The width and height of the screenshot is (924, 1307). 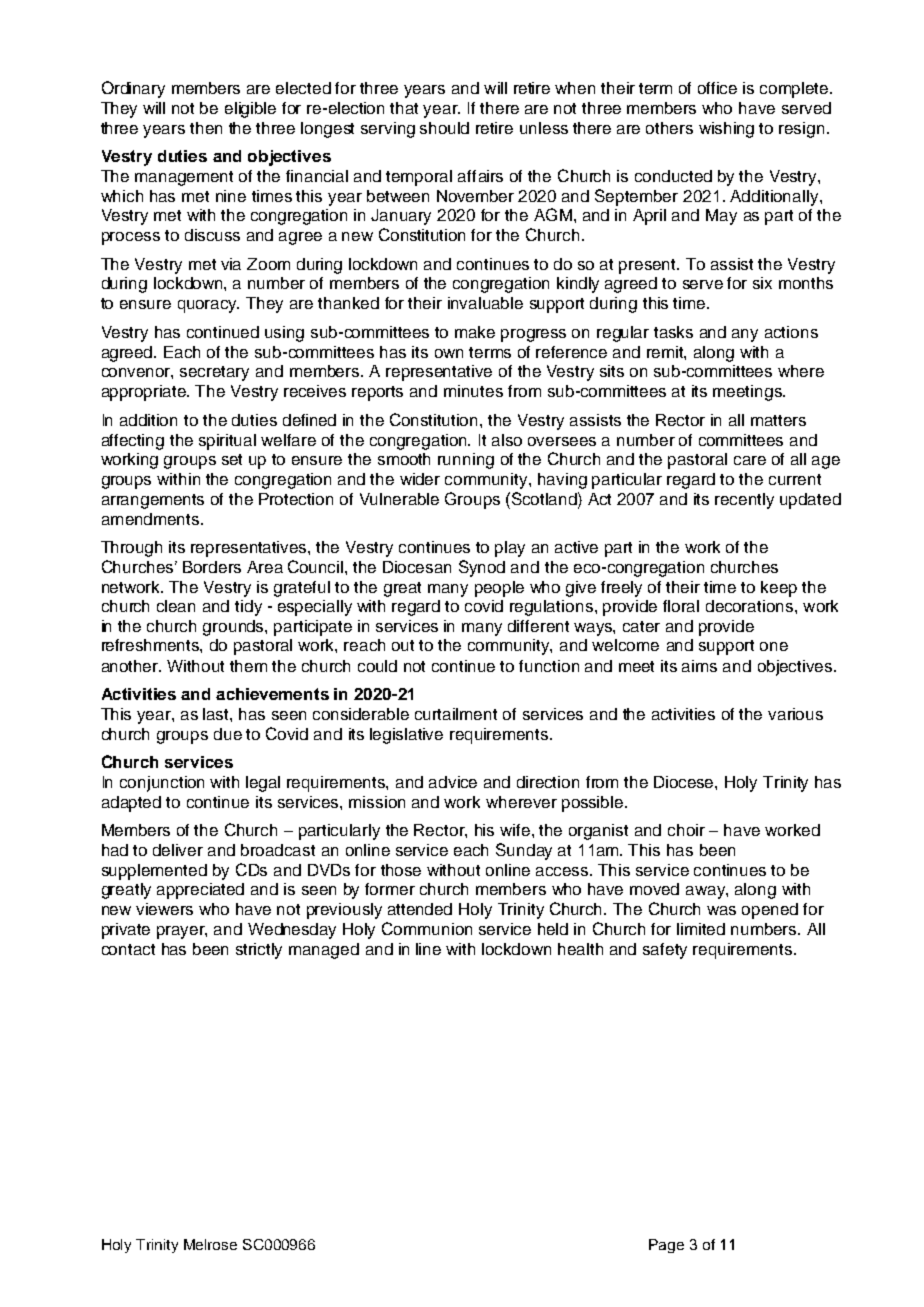 What do you see at coordinates (444, 128) in the screenshot?
I see `should` at bounding box center [444, 128].
